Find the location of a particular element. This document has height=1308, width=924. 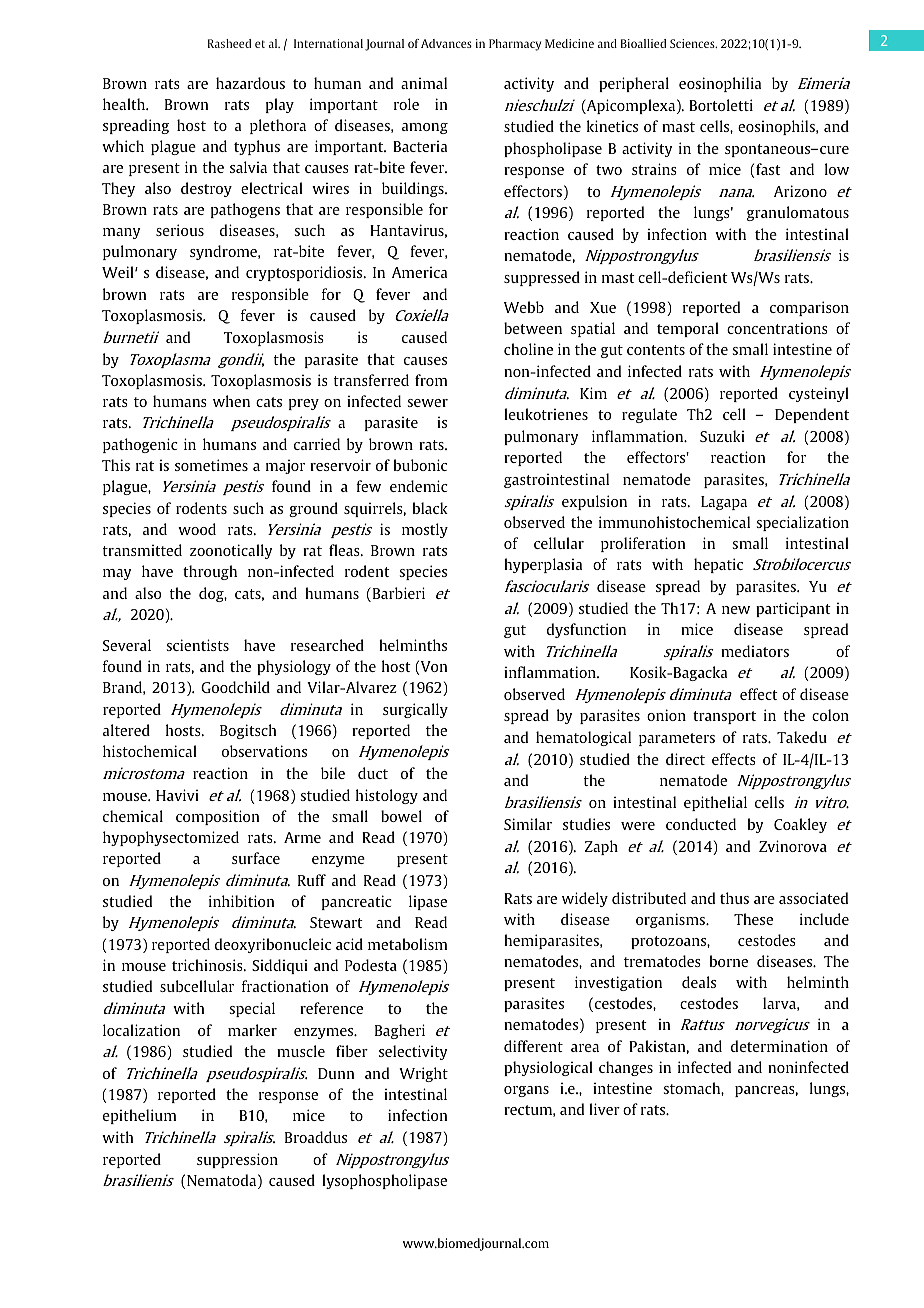

through is located at coordinates (210, 572).
